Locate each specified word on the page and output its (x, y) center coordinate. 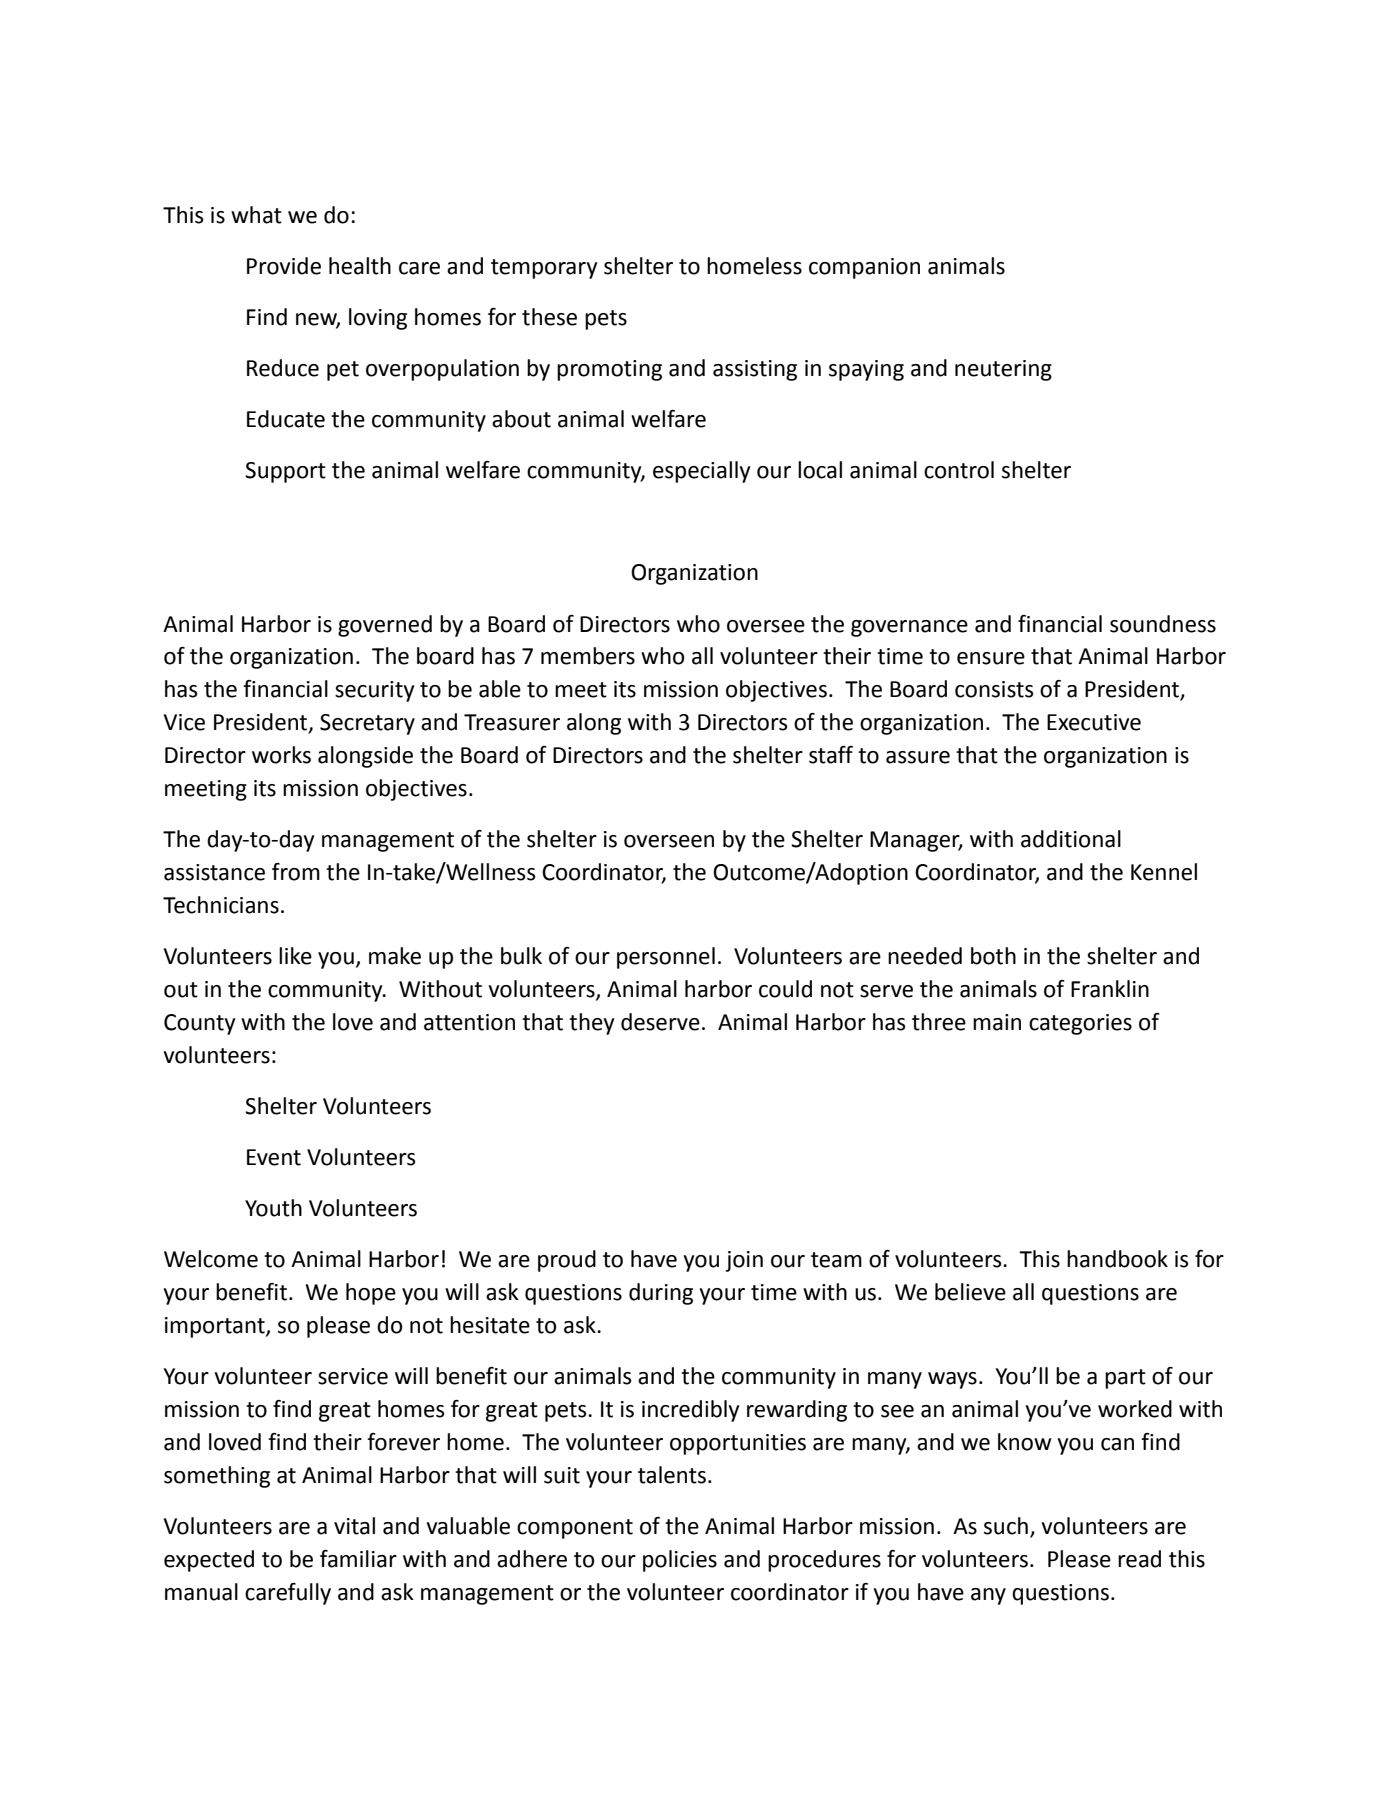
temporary (544, 269)
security (374, 691)
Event (274, 1157)
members (588, 656)
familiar (358, 1559)
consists (994, 689)
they (591, 1024)
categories (1080, 1024)
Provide (284, 266)
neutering (1003, 370)
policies (680, 1561)
